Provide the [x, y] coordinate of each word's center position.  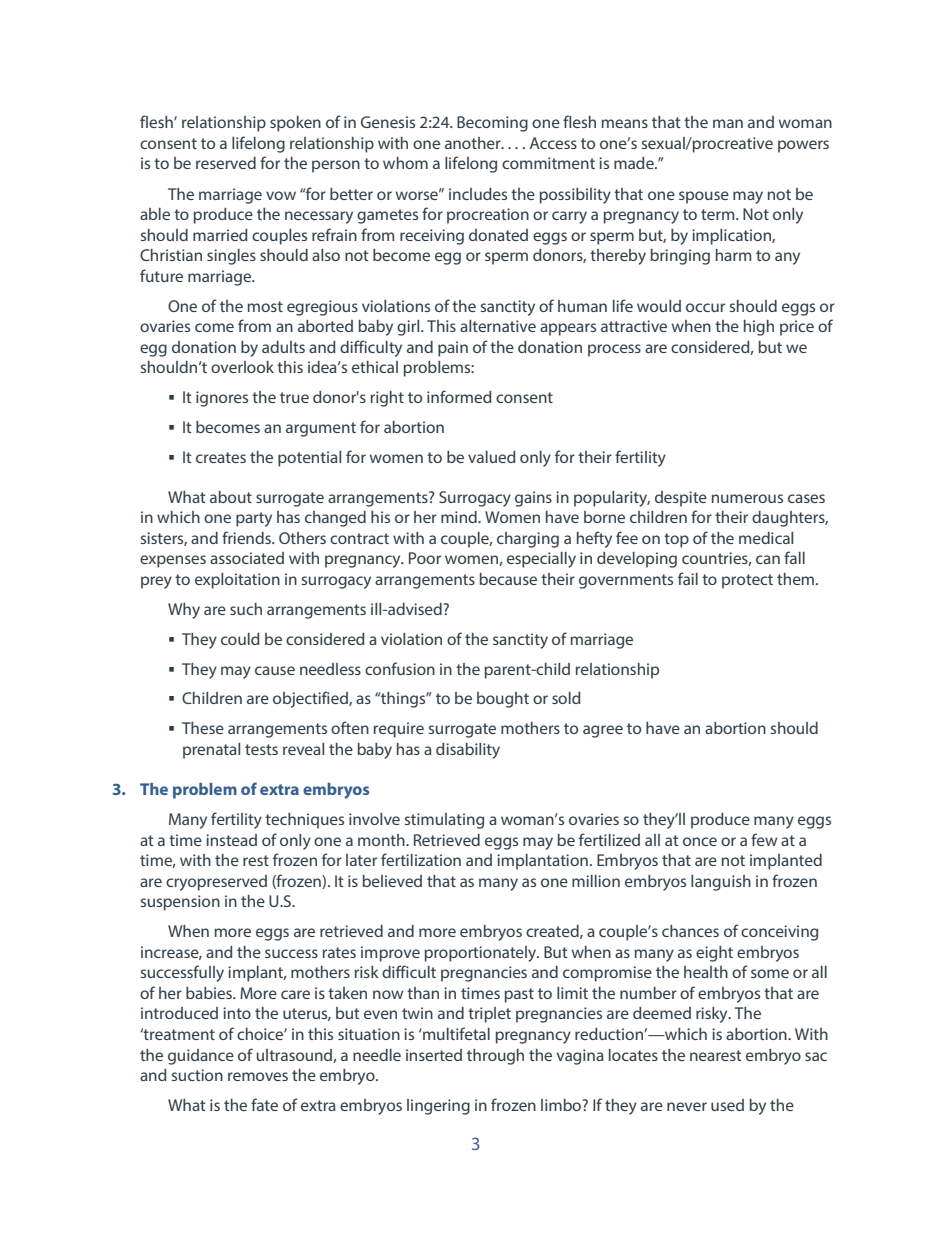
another [474, 143]
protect [747, 581]
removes [258, 1076]
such [246, 609]
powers [803, 146]
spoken [295, 124]
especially [541, 560]
